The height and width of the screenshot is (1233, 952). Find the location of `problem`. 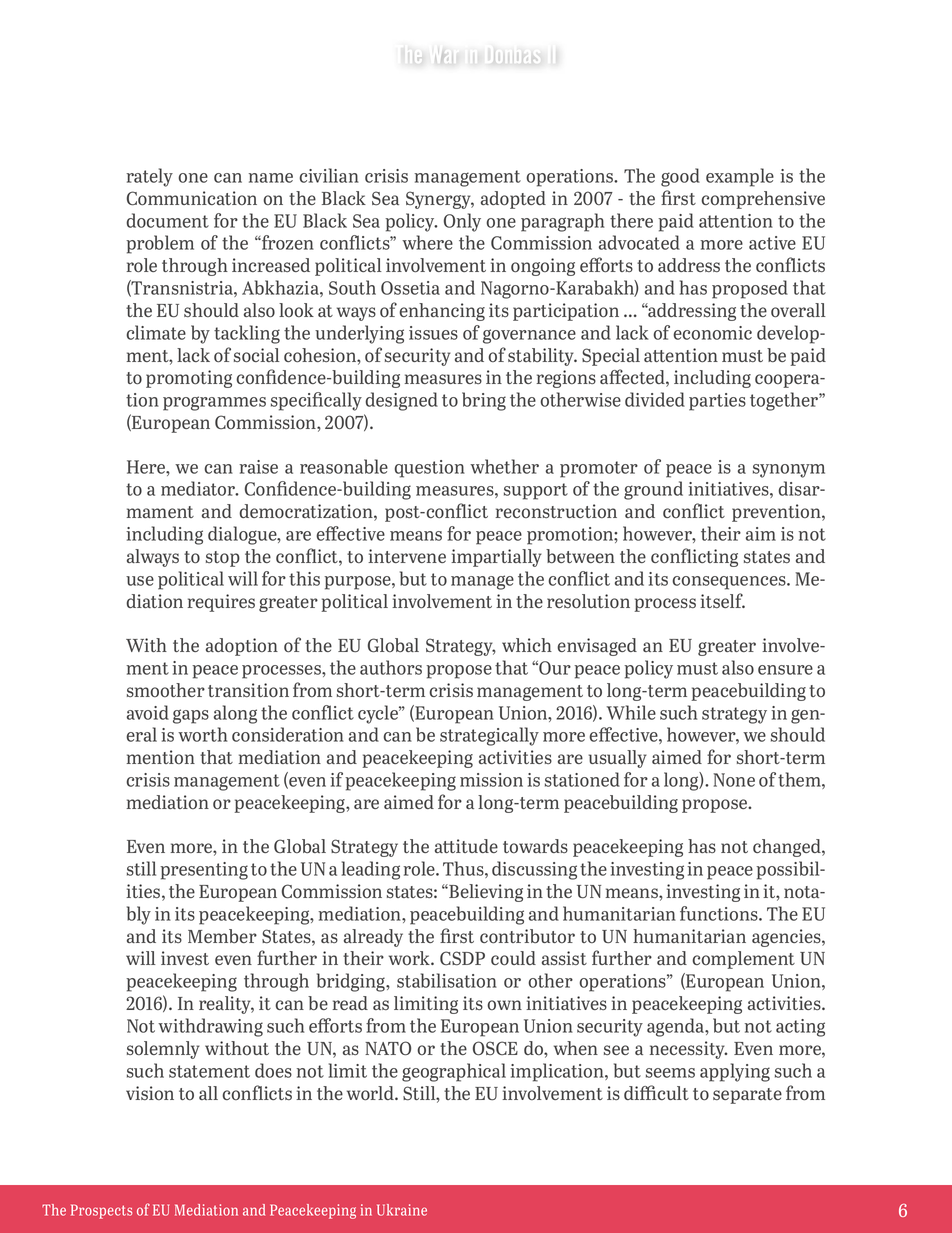

problem is located at coordinates (160, 244).
